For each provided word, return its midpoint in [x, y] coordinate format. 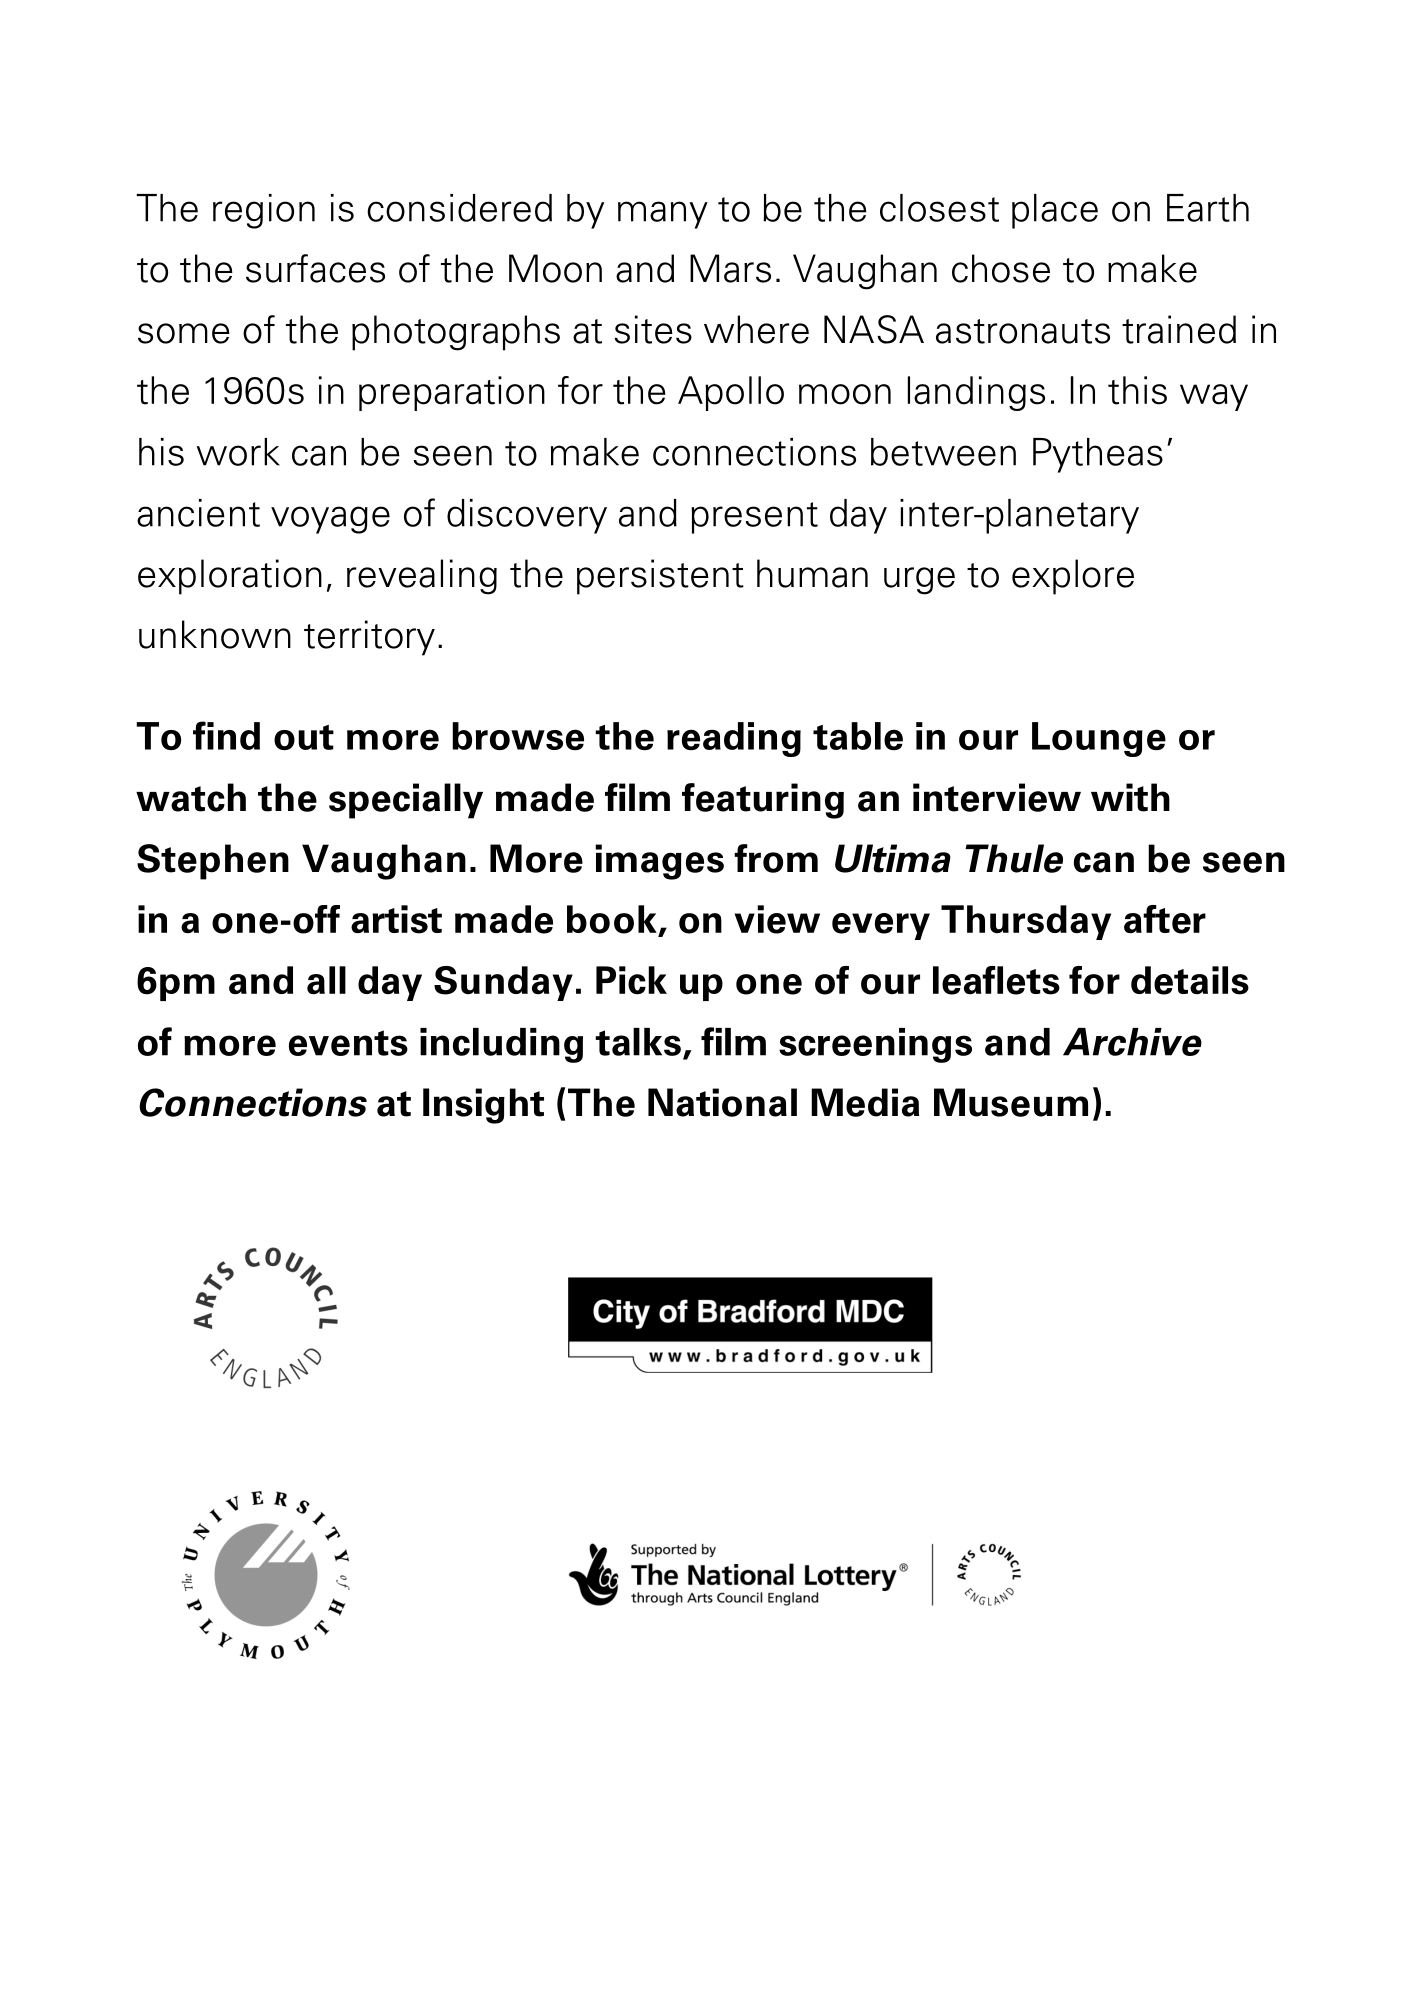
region [264, 211]
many [663, 215]
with [1130, 797]
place [1055, 211]
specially [406, 801]
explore [1073, 577]
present [754, 518]
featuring [763, 801]
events [348, 1043]
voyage [330, 520]
